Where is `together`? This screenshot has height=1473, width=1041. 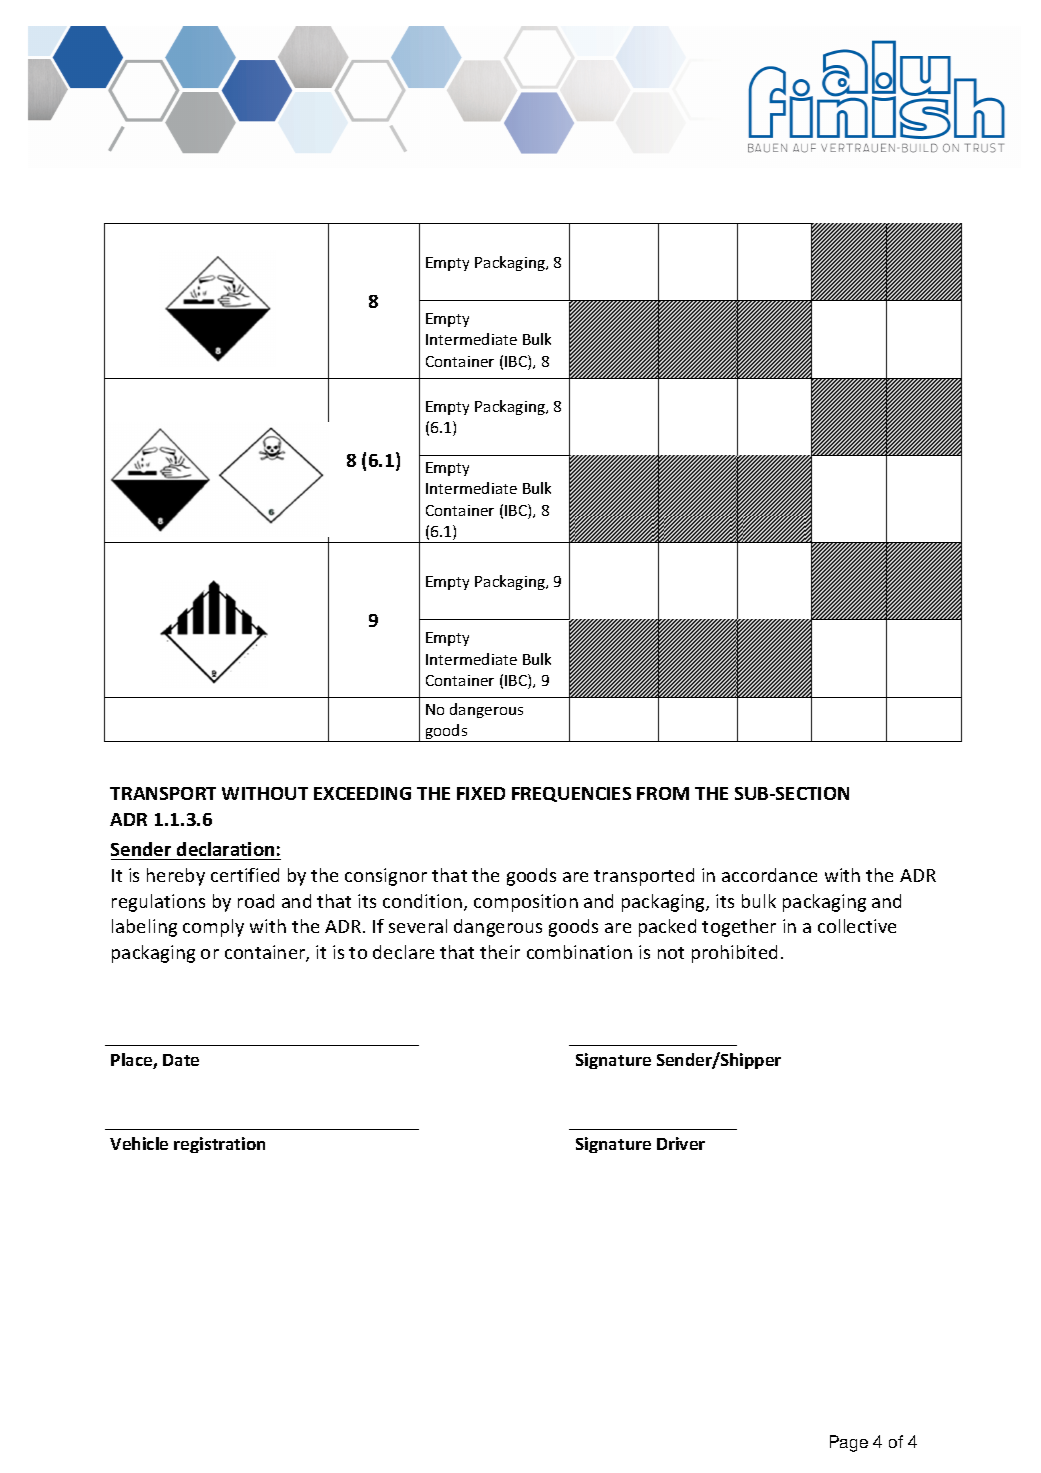 together is located at coordinates (739, 928).
